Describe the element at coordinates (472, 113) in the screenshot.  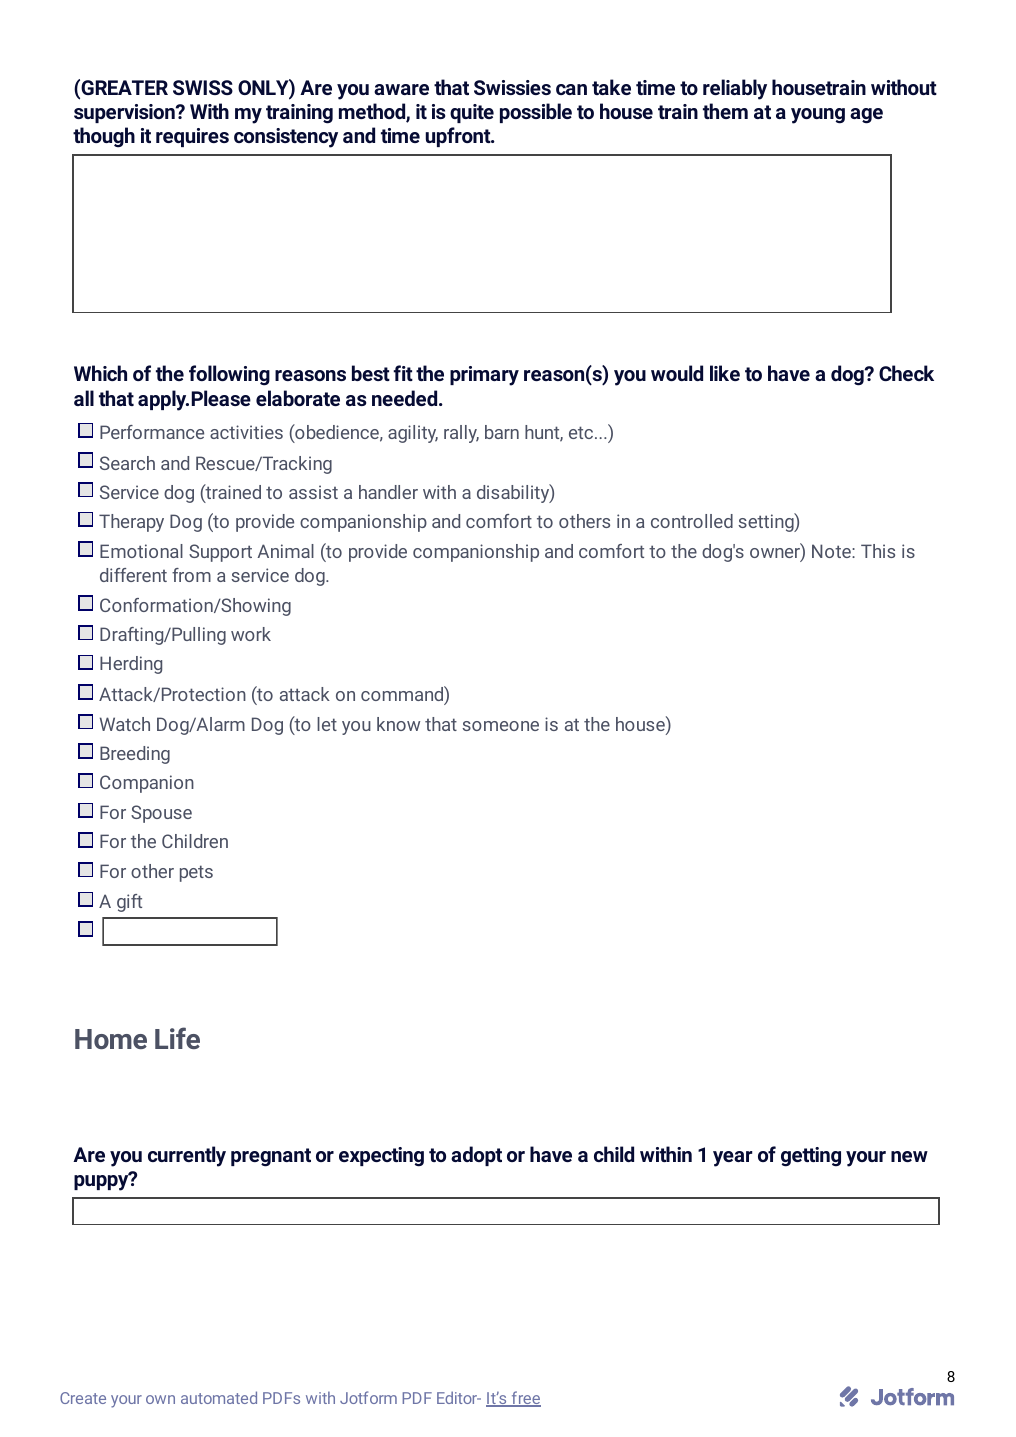
I see `quite` at that location.
